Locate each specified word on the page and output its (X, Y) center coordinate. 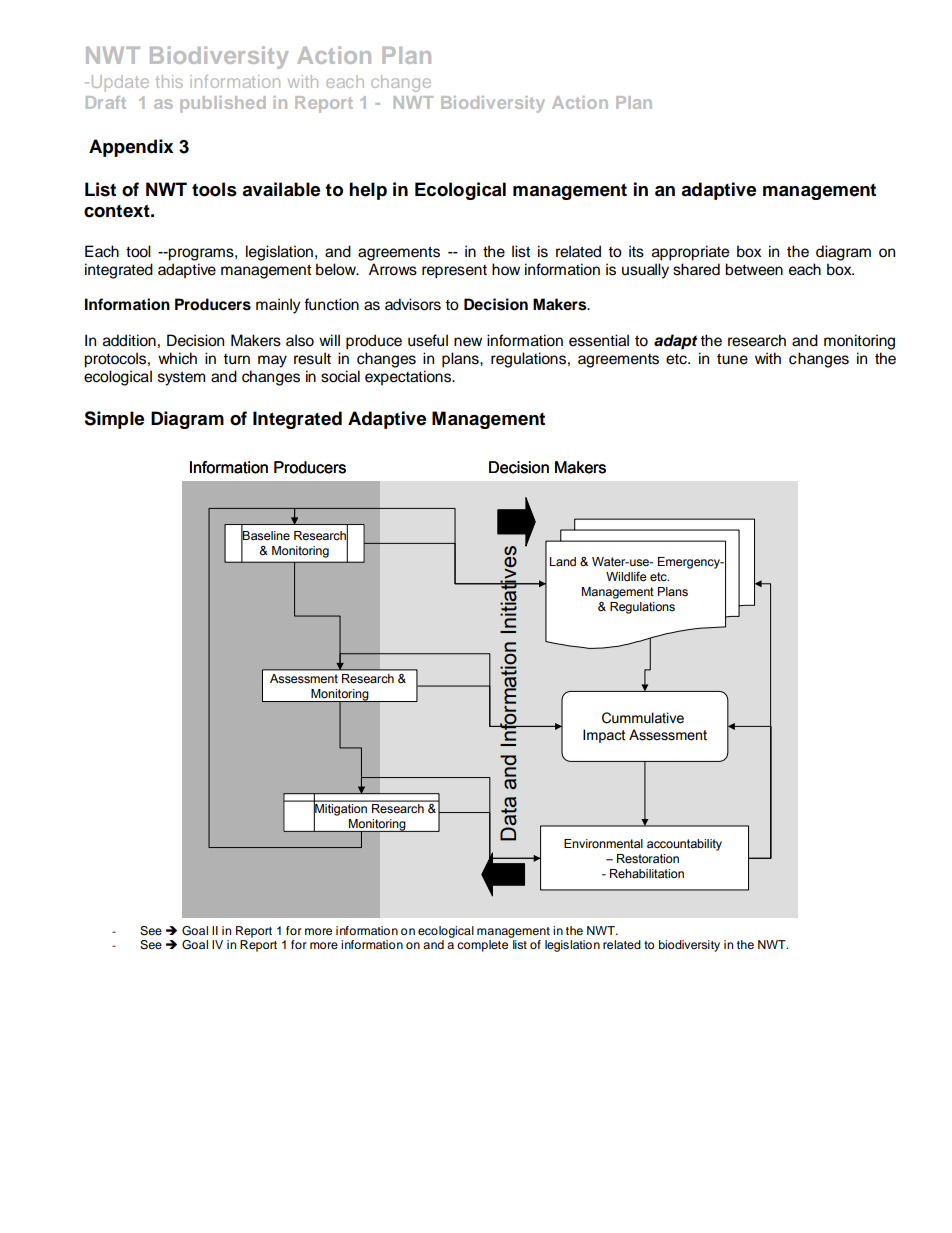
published (223, 104)
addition (129, 340)
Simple (114, 420)
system (181, 378)
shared (696, 269)
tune (732, 359)
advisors (413, 304)
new (468, 342)
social (340, 376)
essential (599, 340)
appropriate (690, 253)
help (368, 191)
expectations (409, 378)
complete (484, 944)
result (312, 358)
